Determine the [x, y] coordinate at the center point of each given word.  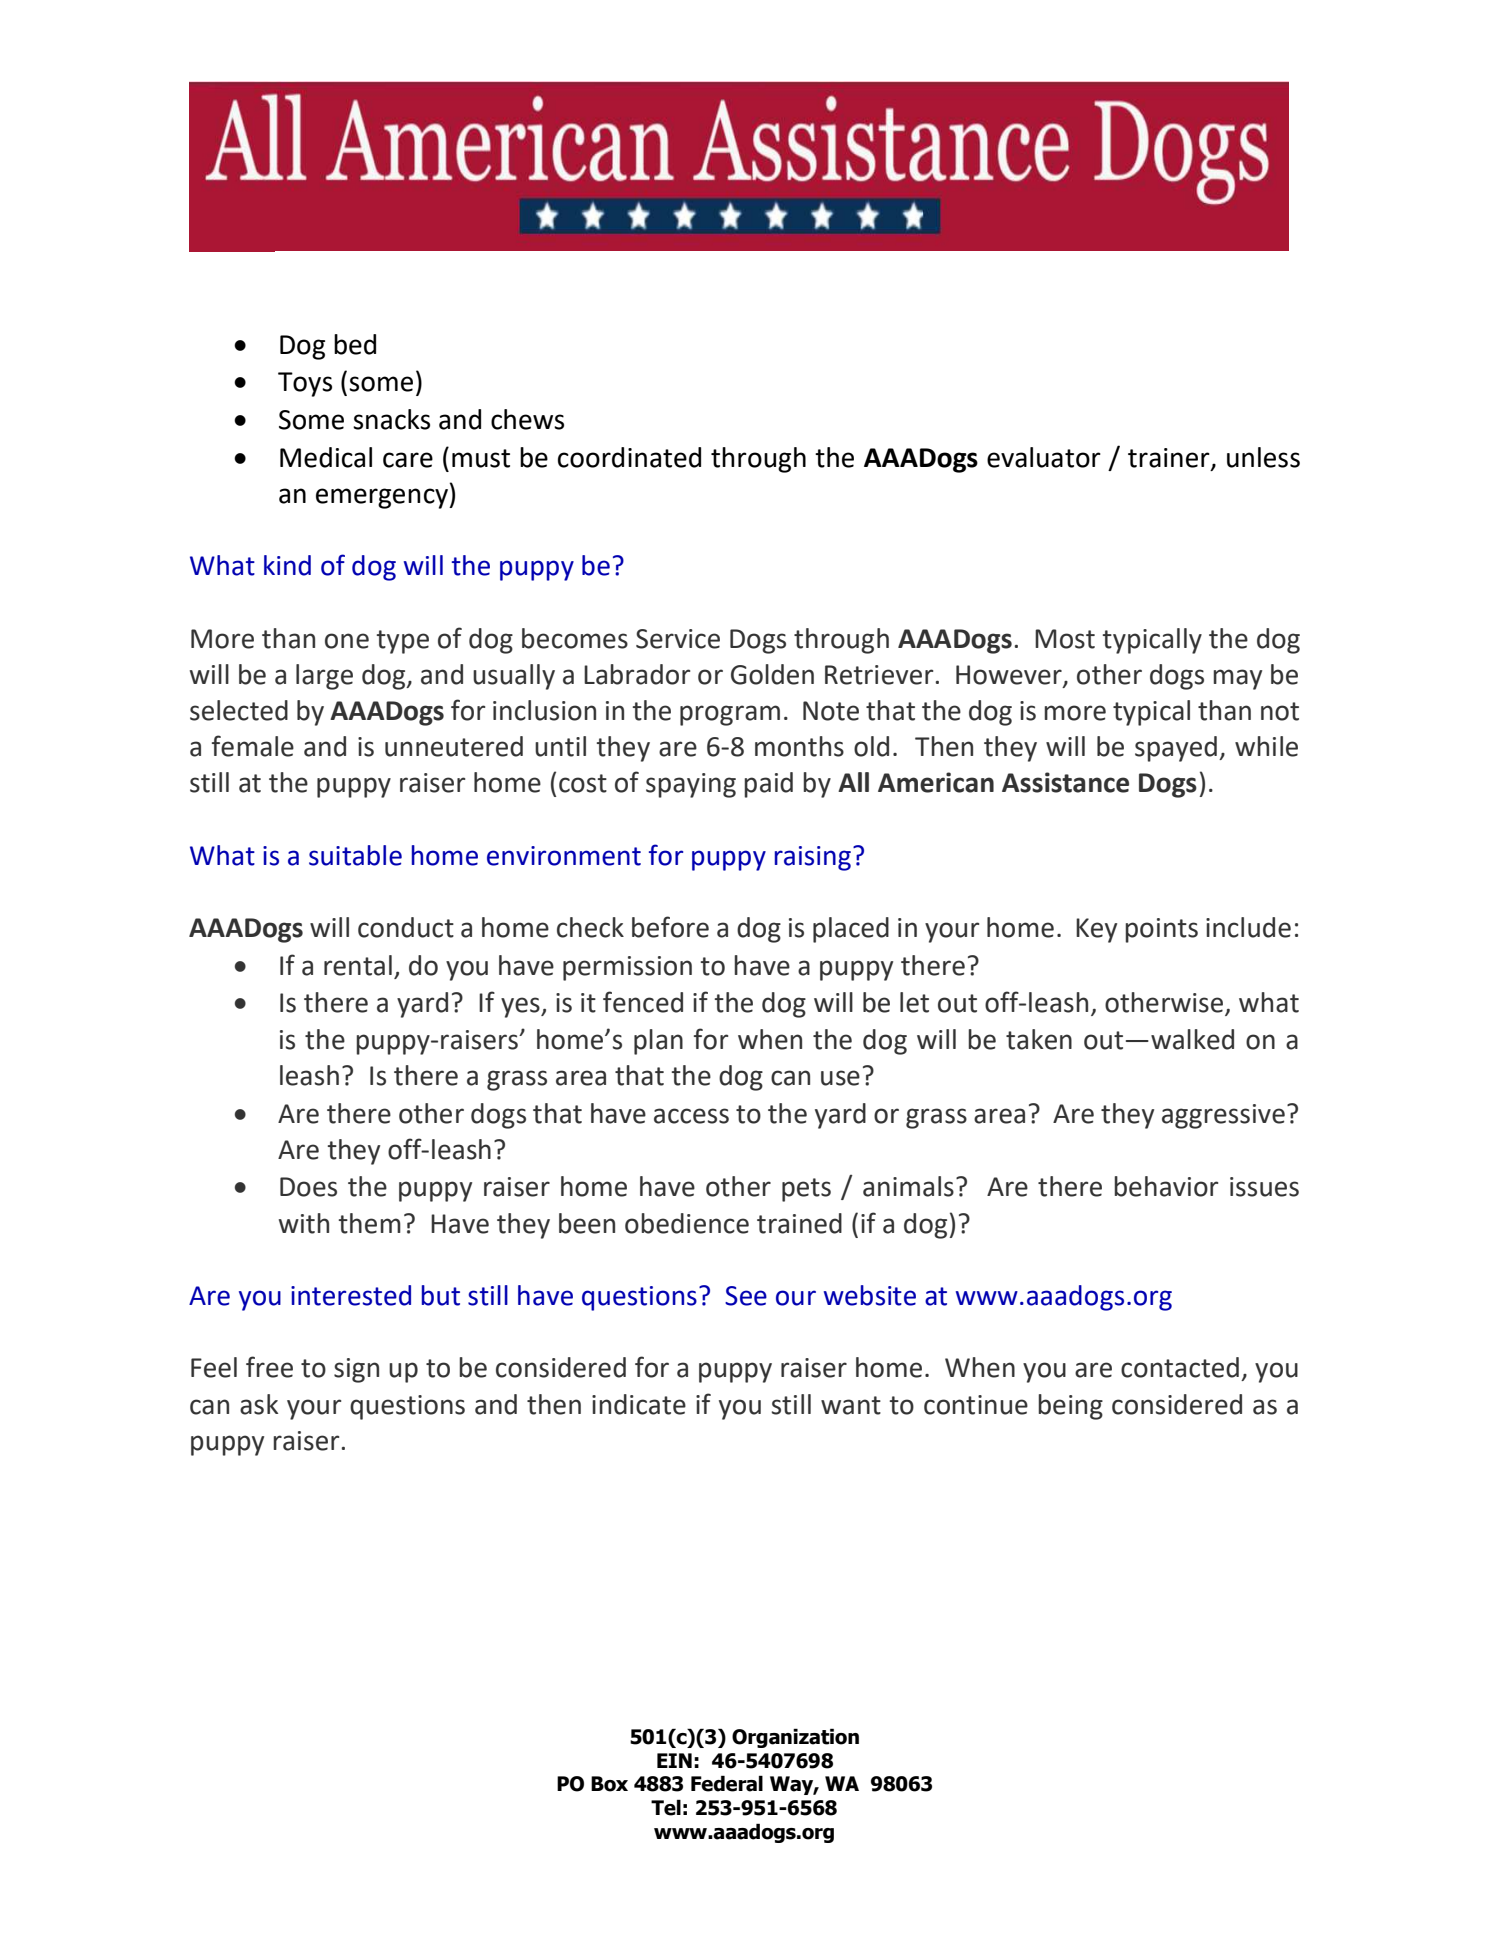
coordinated [629, 457]
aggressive [1223, 1116]
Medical [326, 457]
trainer [1170, 458]
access [691, 1116]
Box [609, 1784]
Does [308, 1187]
